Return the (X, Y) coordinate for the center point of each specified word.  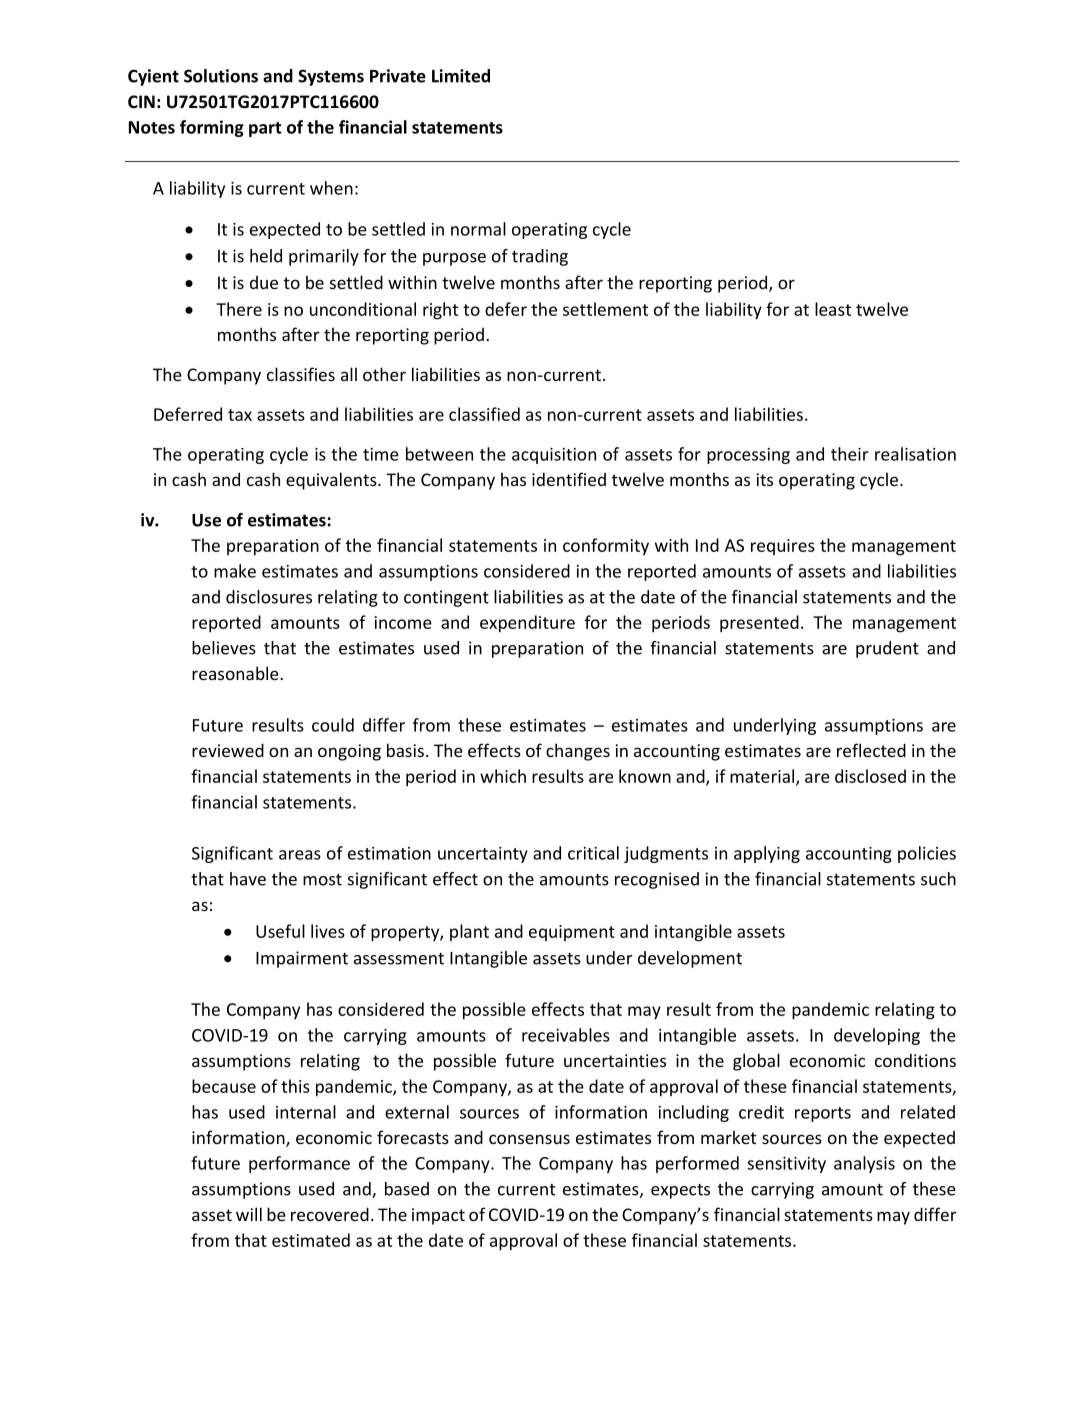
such (938, 879)
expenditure (527, 624)
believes (224, 648)
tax (240, 415)
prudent (887, 649)
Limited (461, 76)
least (833, 309)
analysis (864, 1164)
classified (484, 414)
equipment (572, 933)
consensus (529, 1139)
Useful (280, 931)
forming (212, 128)
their (850, 454)
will (249, 1214)
